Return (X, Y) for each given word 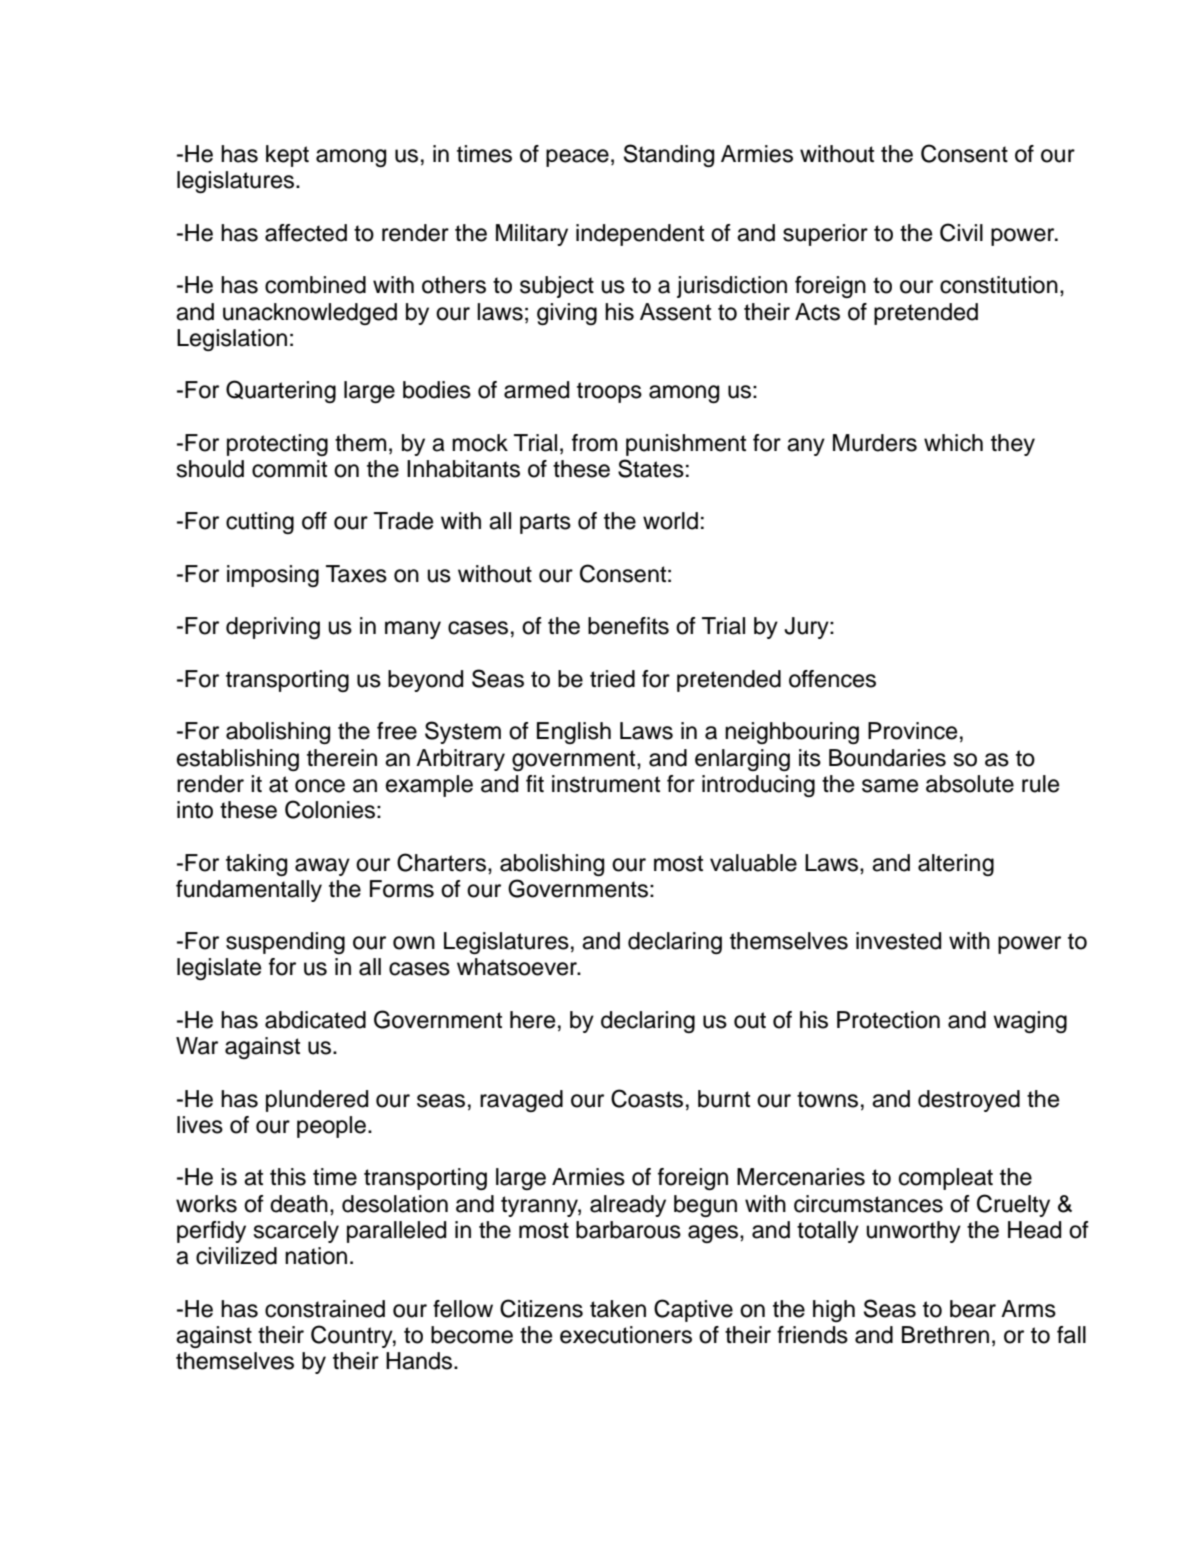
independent (640, 235)
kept (287, 156)
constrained (325, 1309)
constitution (999, 285)
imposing (273, 576)
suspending (285, 943)
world (670, 521)
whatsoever (518, 967)
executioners (626, 1335)
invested (898, 941)
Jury (807, 628)
